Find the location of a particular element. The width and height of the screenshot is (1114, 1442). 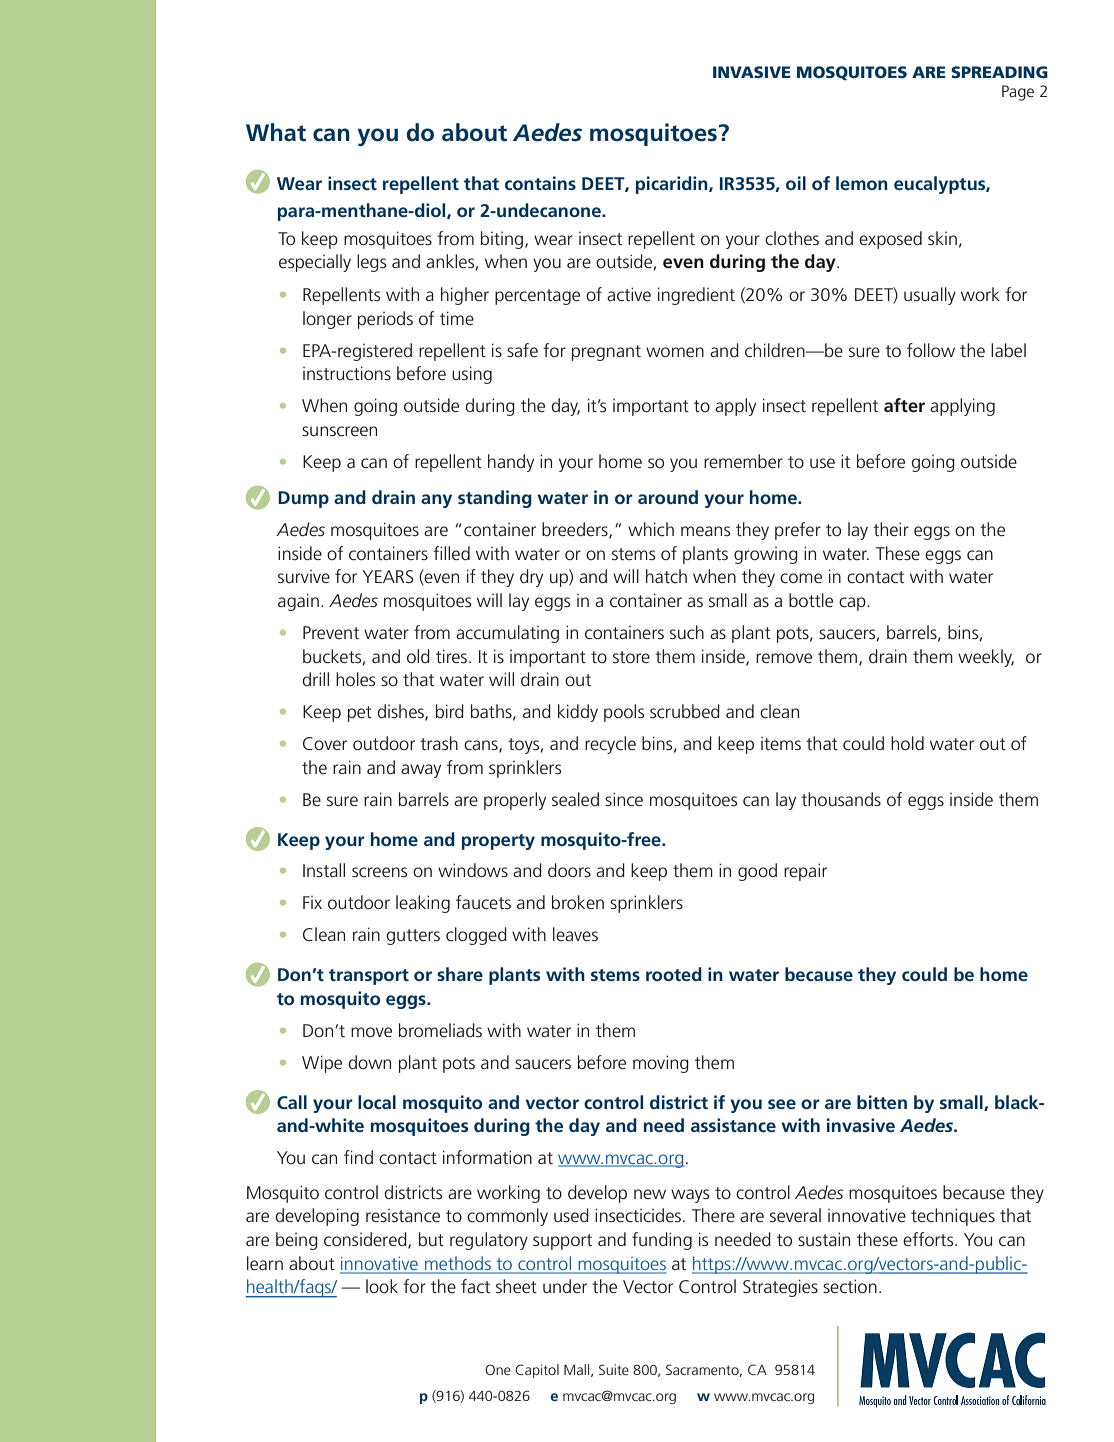

hold is located at coordinates (907, 743).
